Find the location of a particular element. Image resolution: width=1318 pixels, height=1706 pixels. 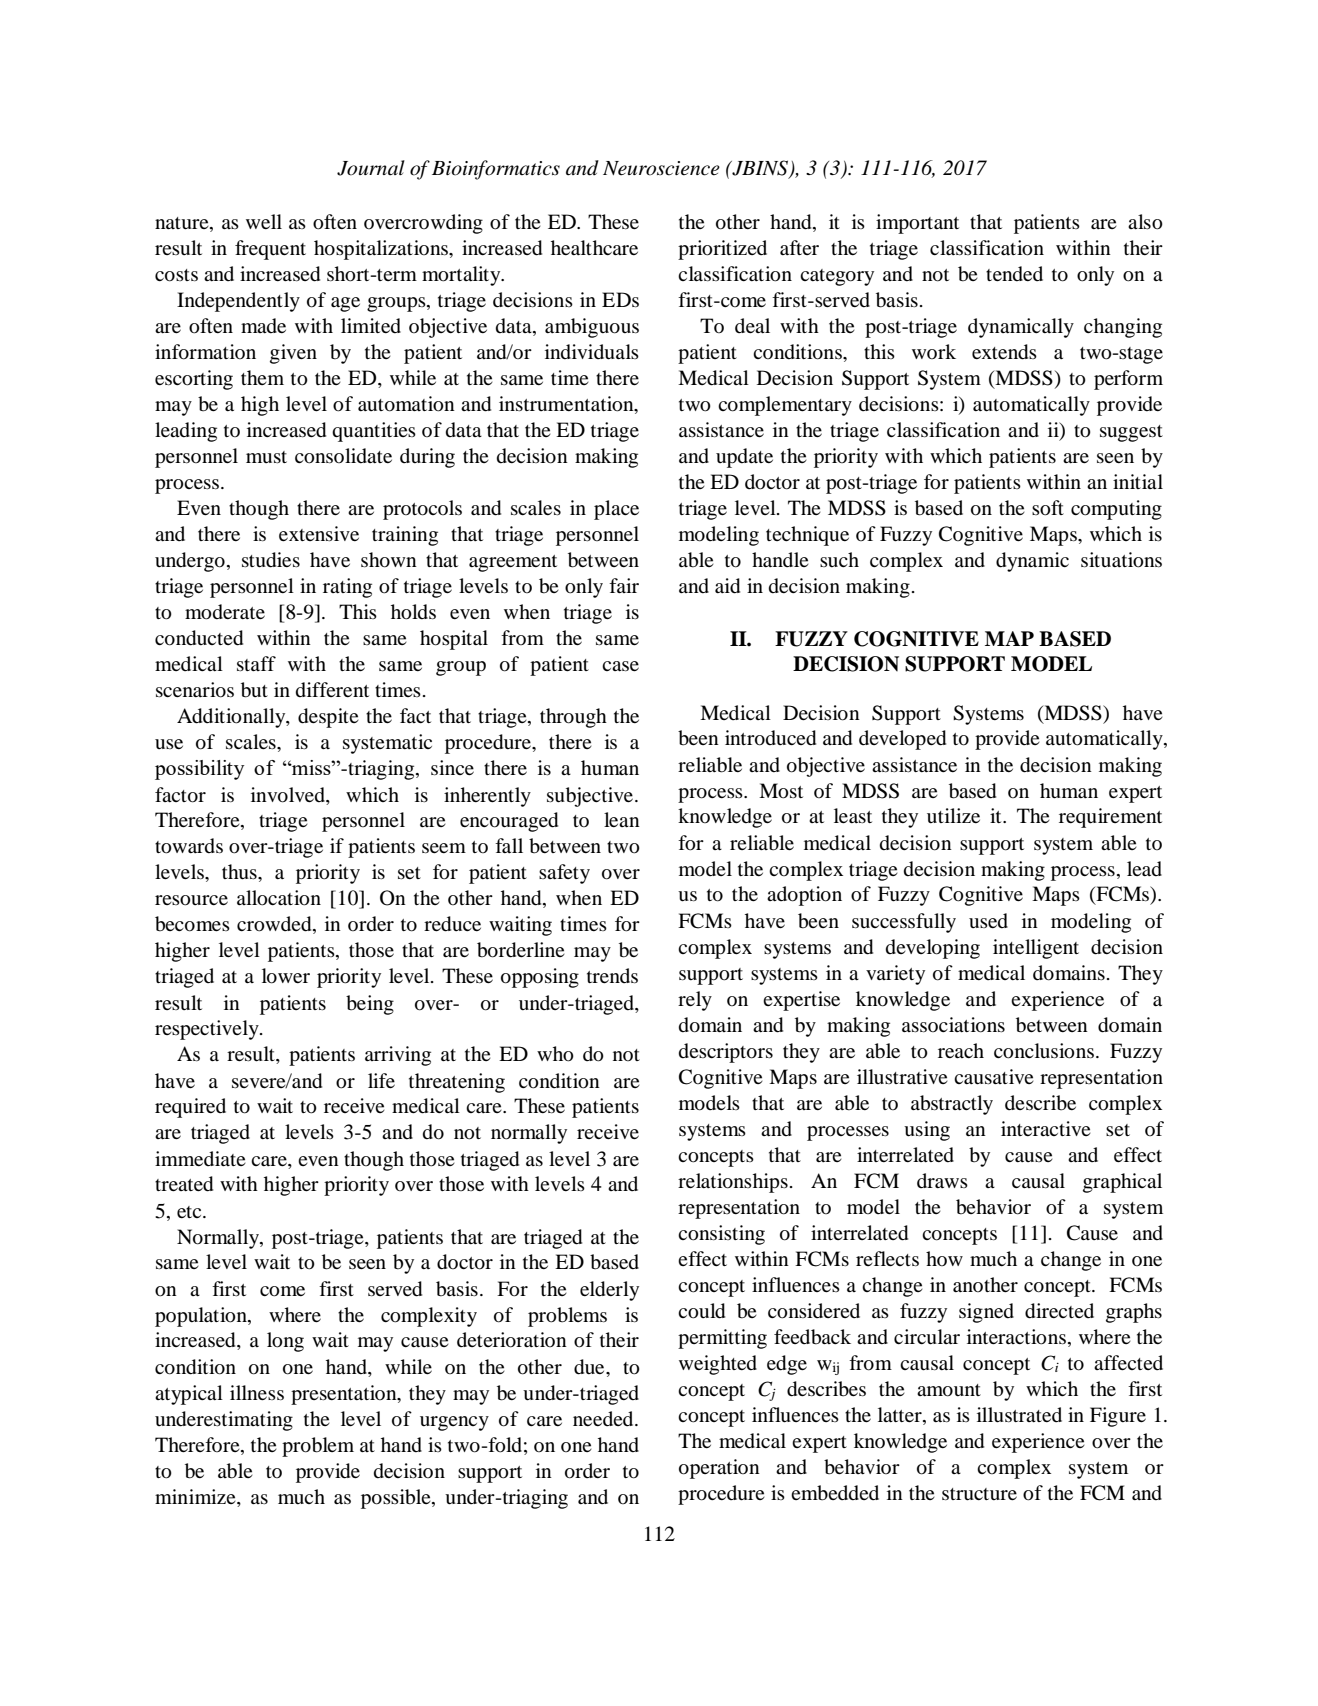

illustrated is located at coordinates (1019, 1415).
